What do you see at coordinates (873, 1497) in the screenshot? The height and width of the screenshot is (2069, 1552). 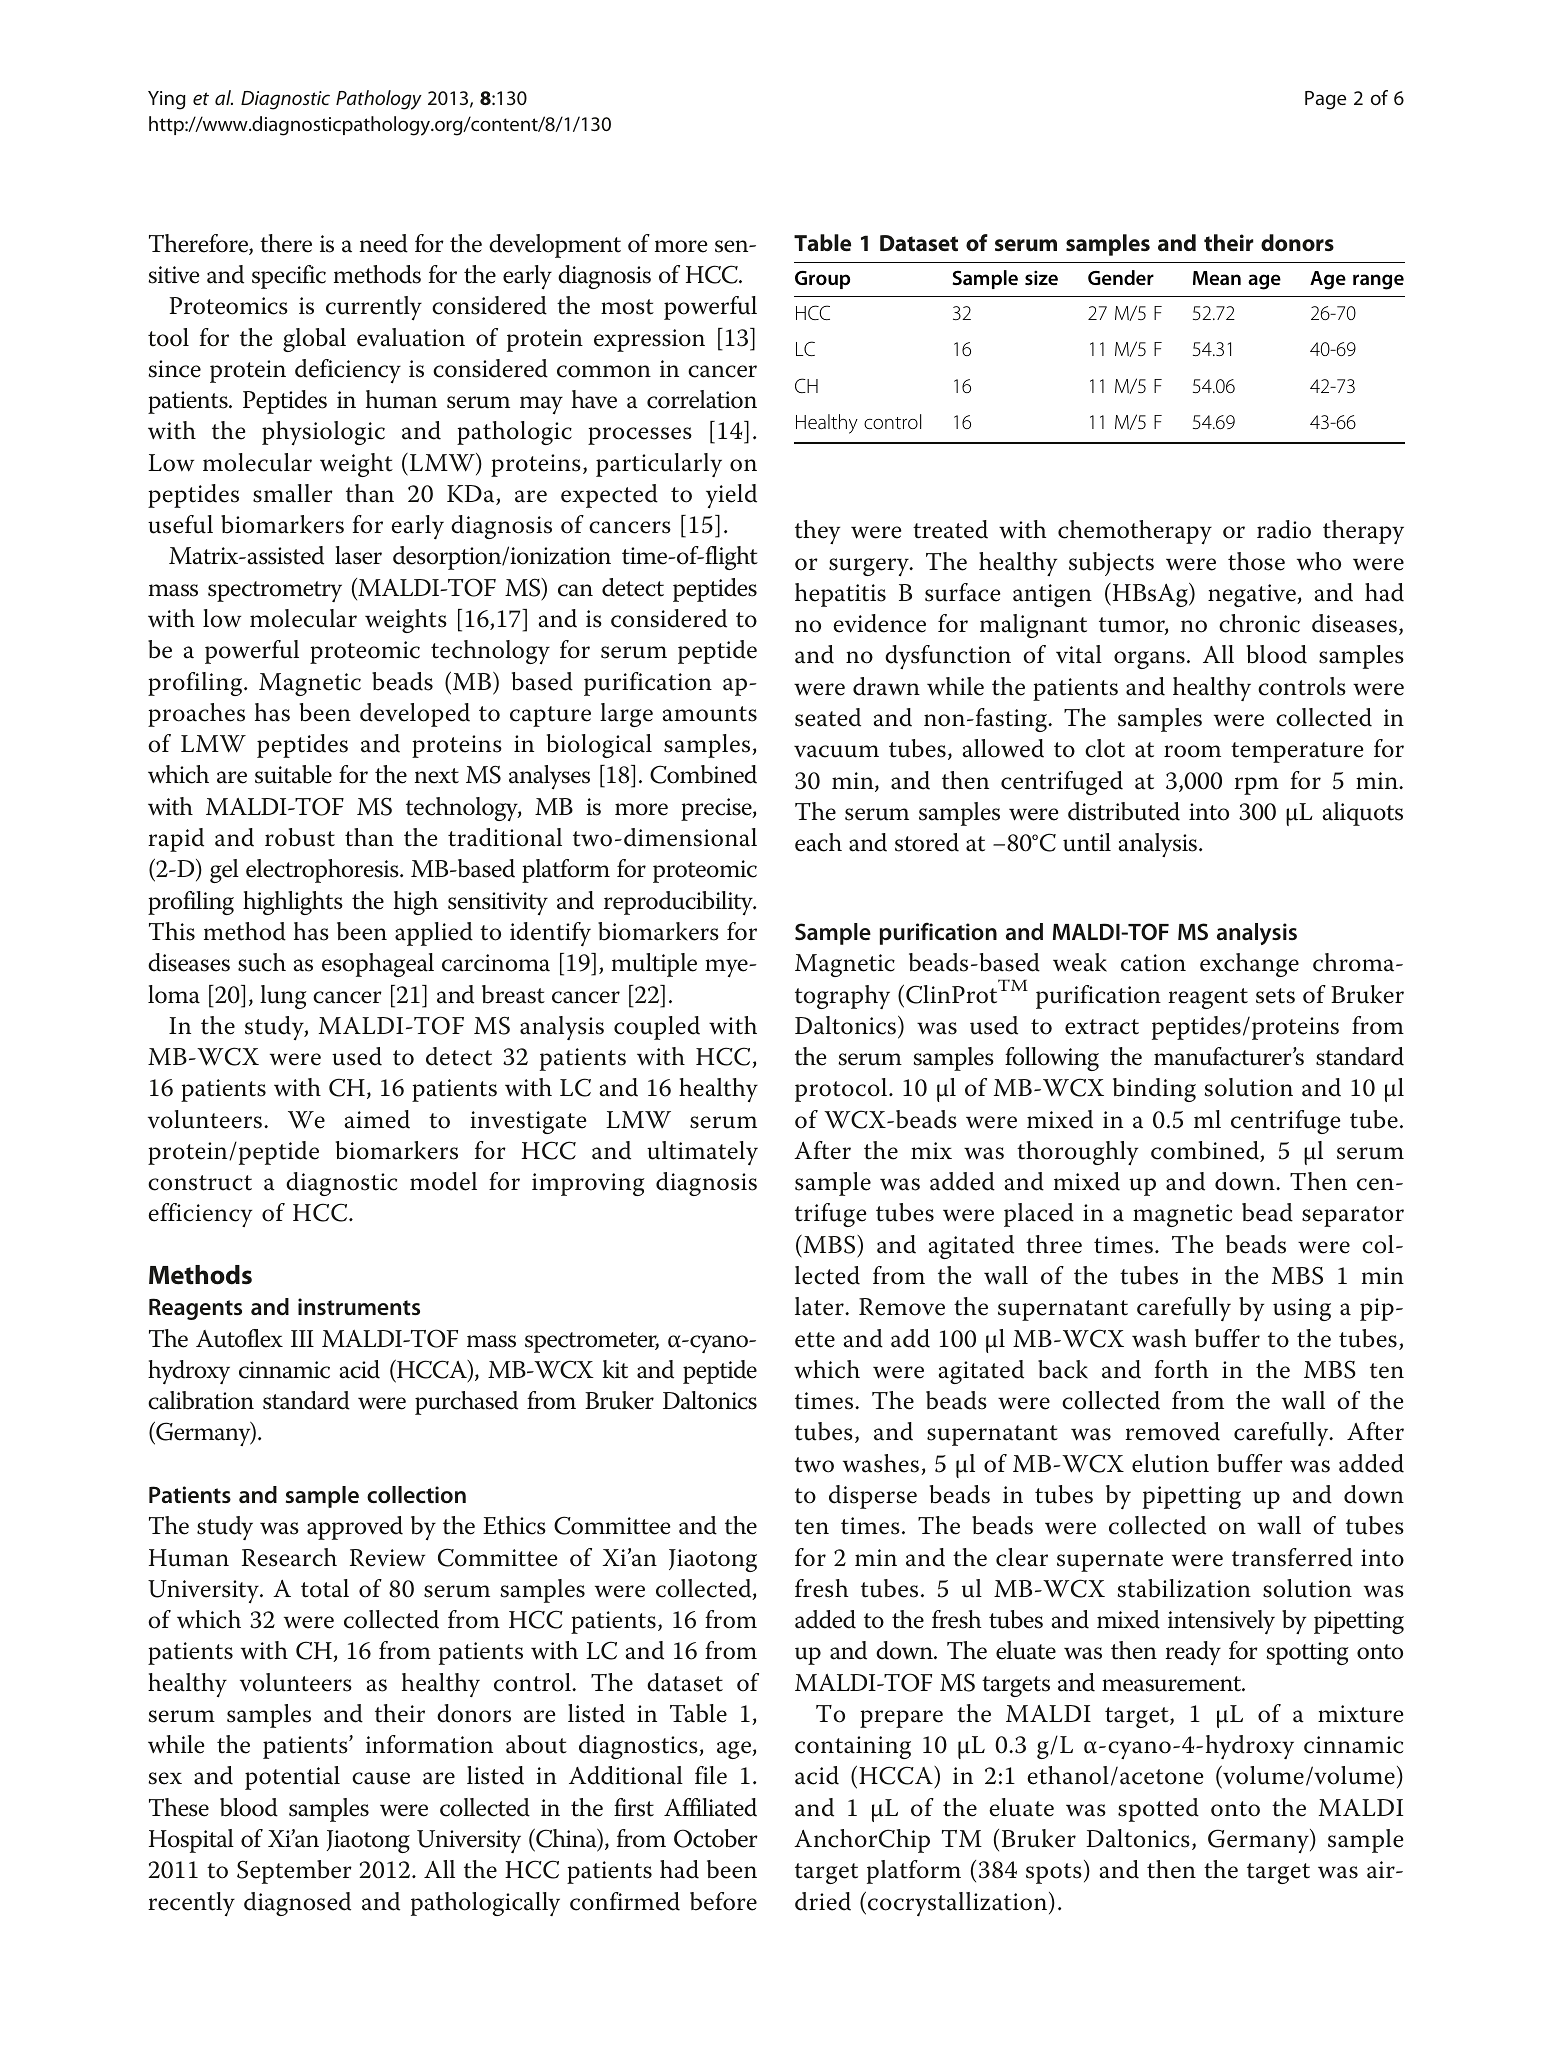 I see `disperse` at bounding box center [873, 1497].
